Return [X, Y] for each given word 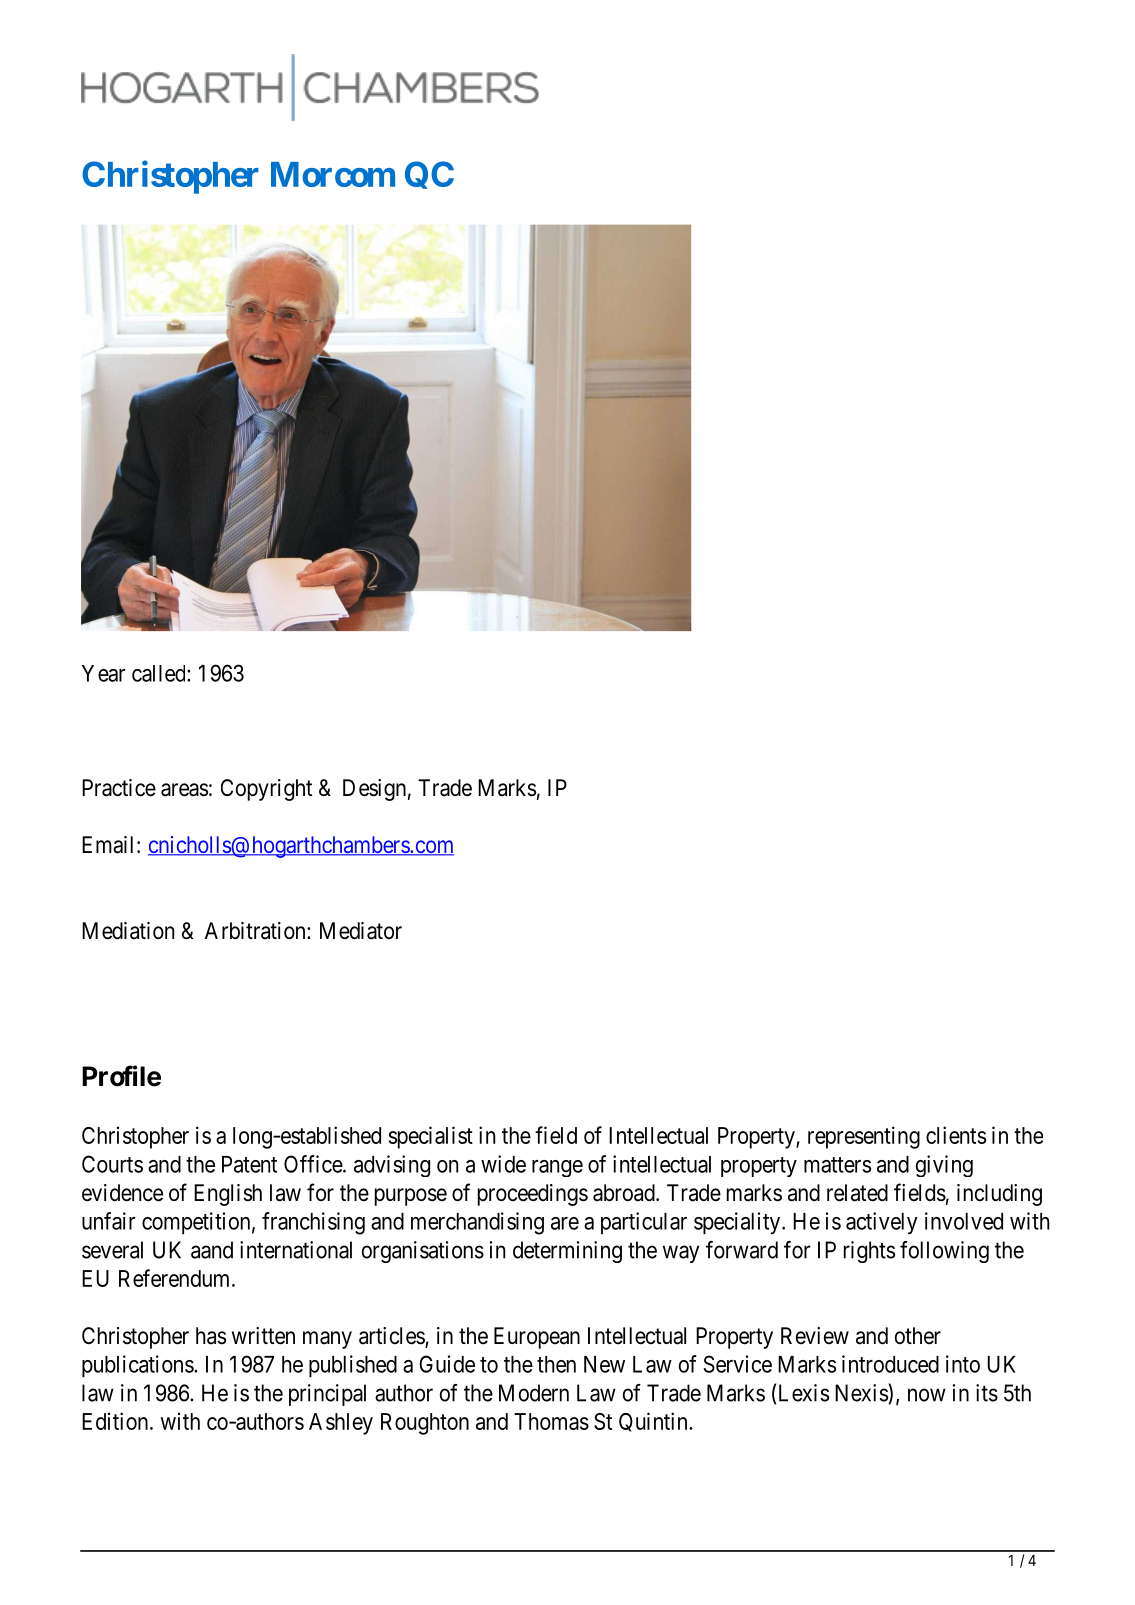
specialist [431, 1137]
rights [869, 1252]
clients [956, 1135]
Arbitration [256, 931]
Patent [249, 1164]
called [160, 673]
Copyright [266, 790]
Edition [116, 1421]
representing [864, 1137]
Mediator [361, 931]
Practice [119, 788]
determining [567, 1252]
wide [503, 1164]
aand [212, 1250]
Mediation [128, 931]
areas [184, 790]
